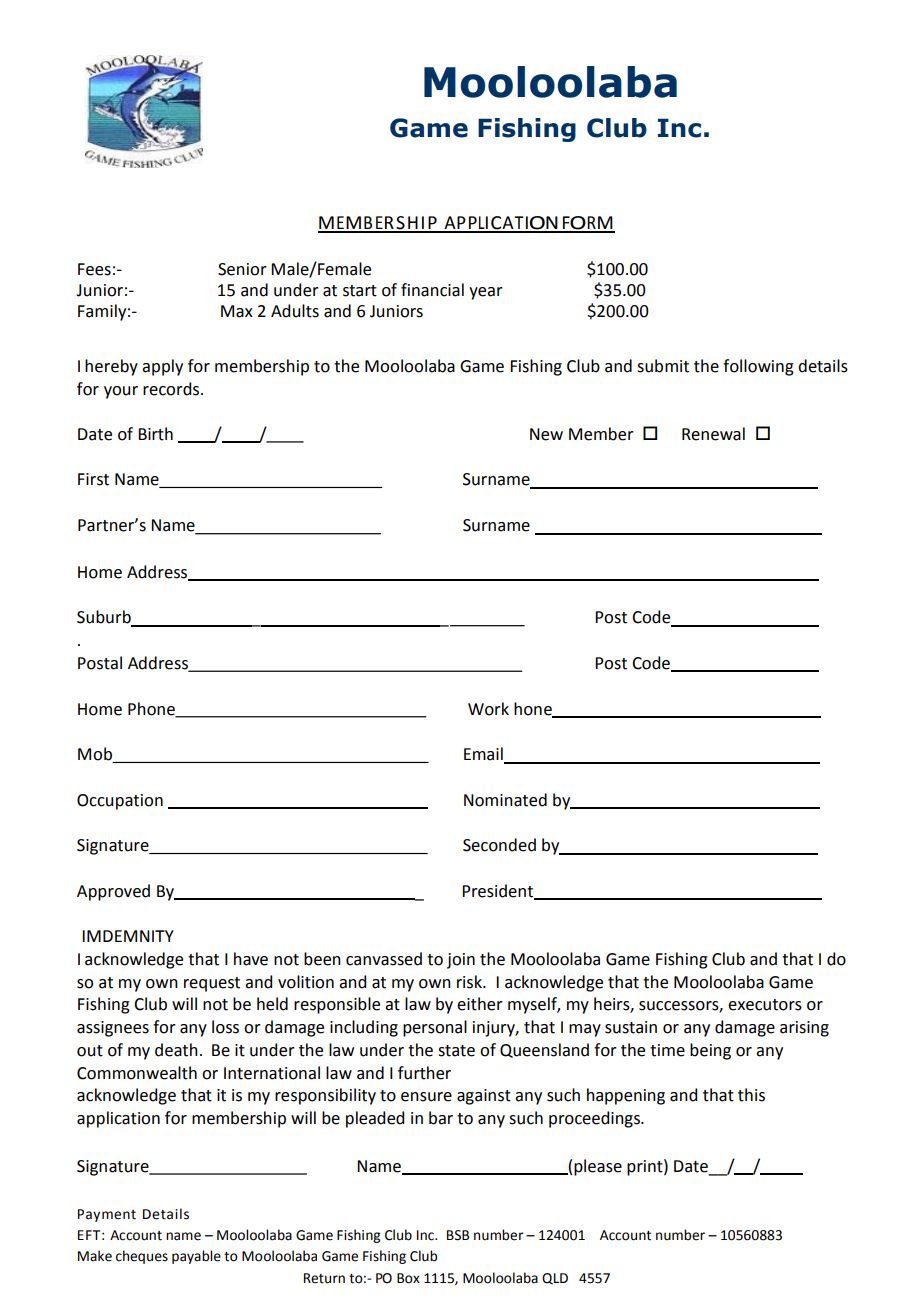  I want to click on payable, so click(196, 1257).
